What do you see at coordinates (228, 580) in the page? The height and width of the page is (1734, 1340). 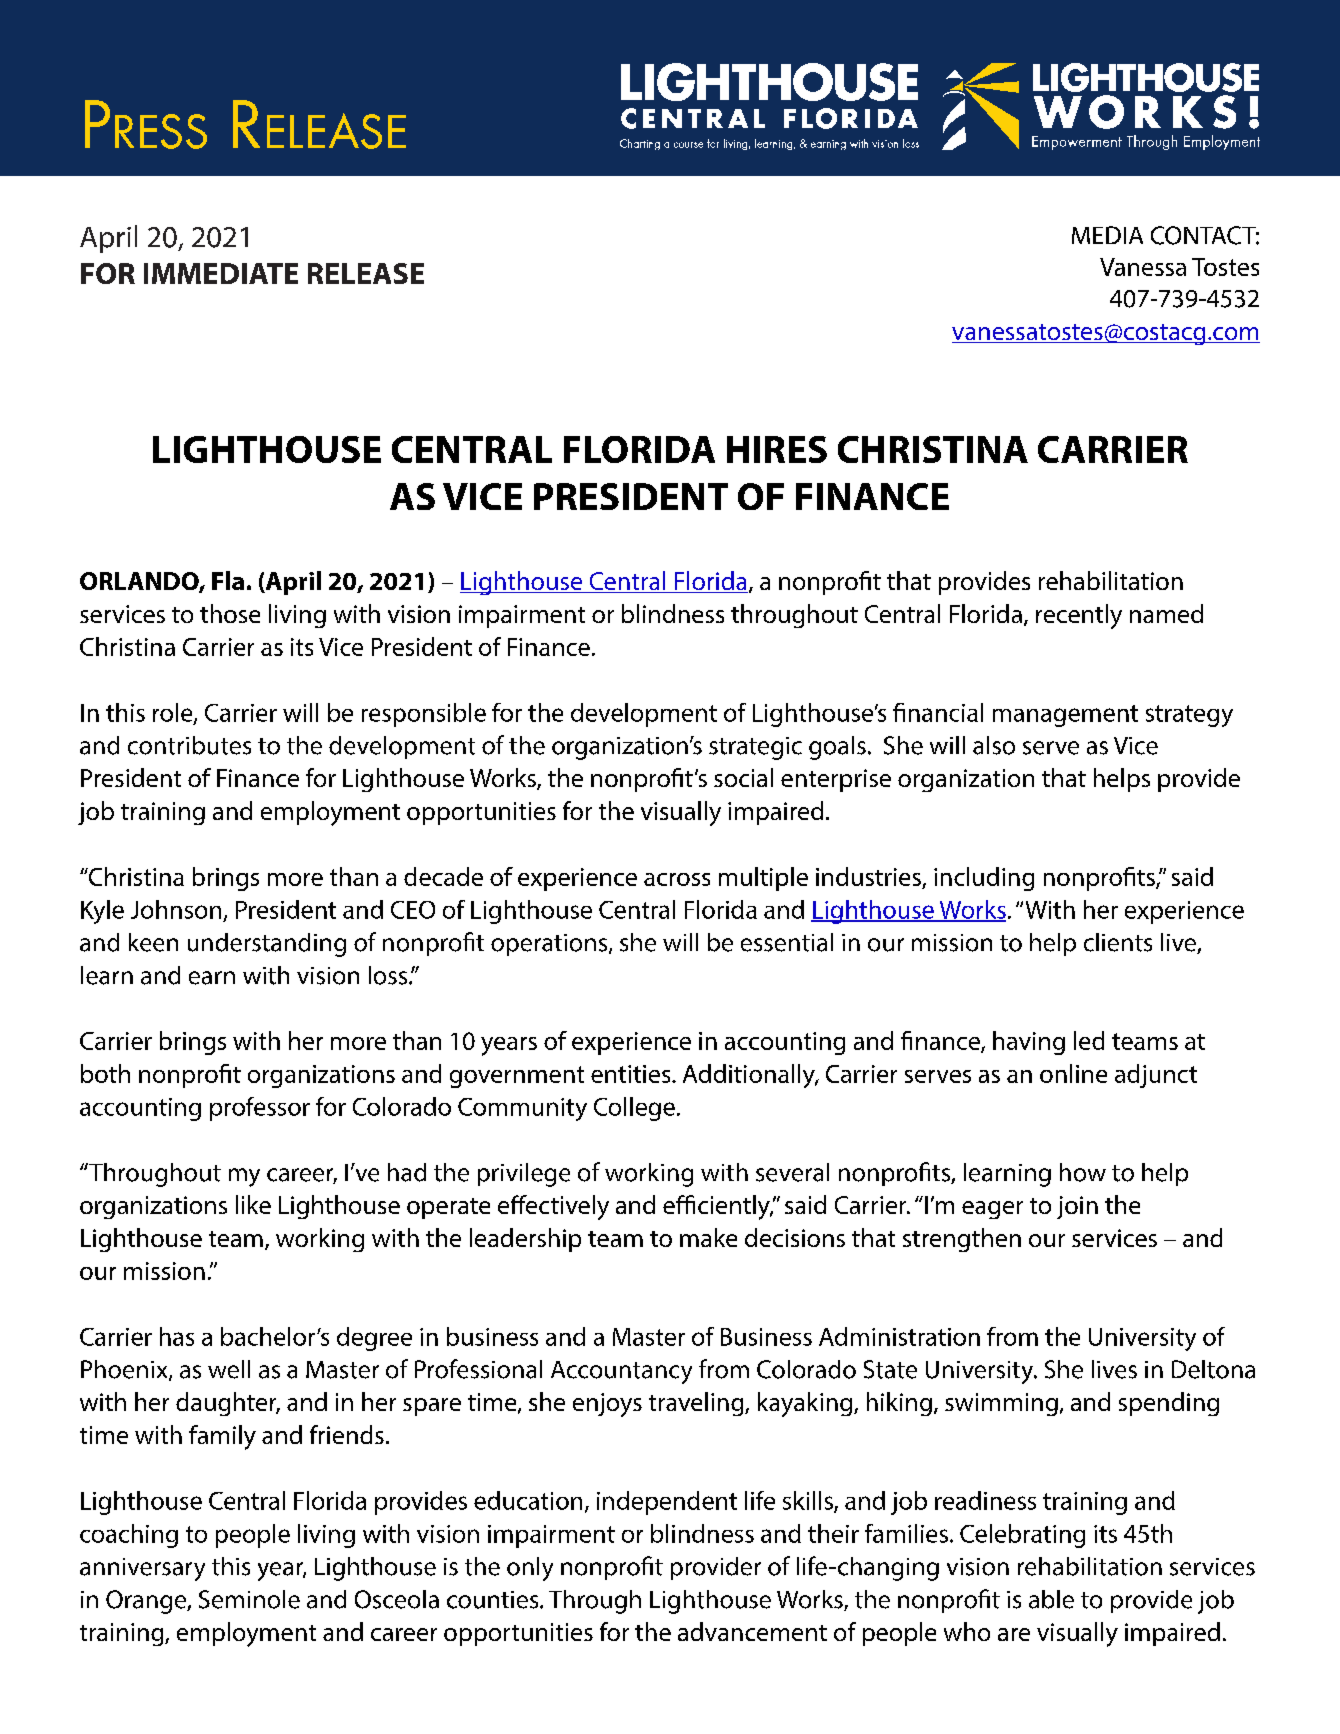 I see `Fla` at bounding box center [228, 580].
